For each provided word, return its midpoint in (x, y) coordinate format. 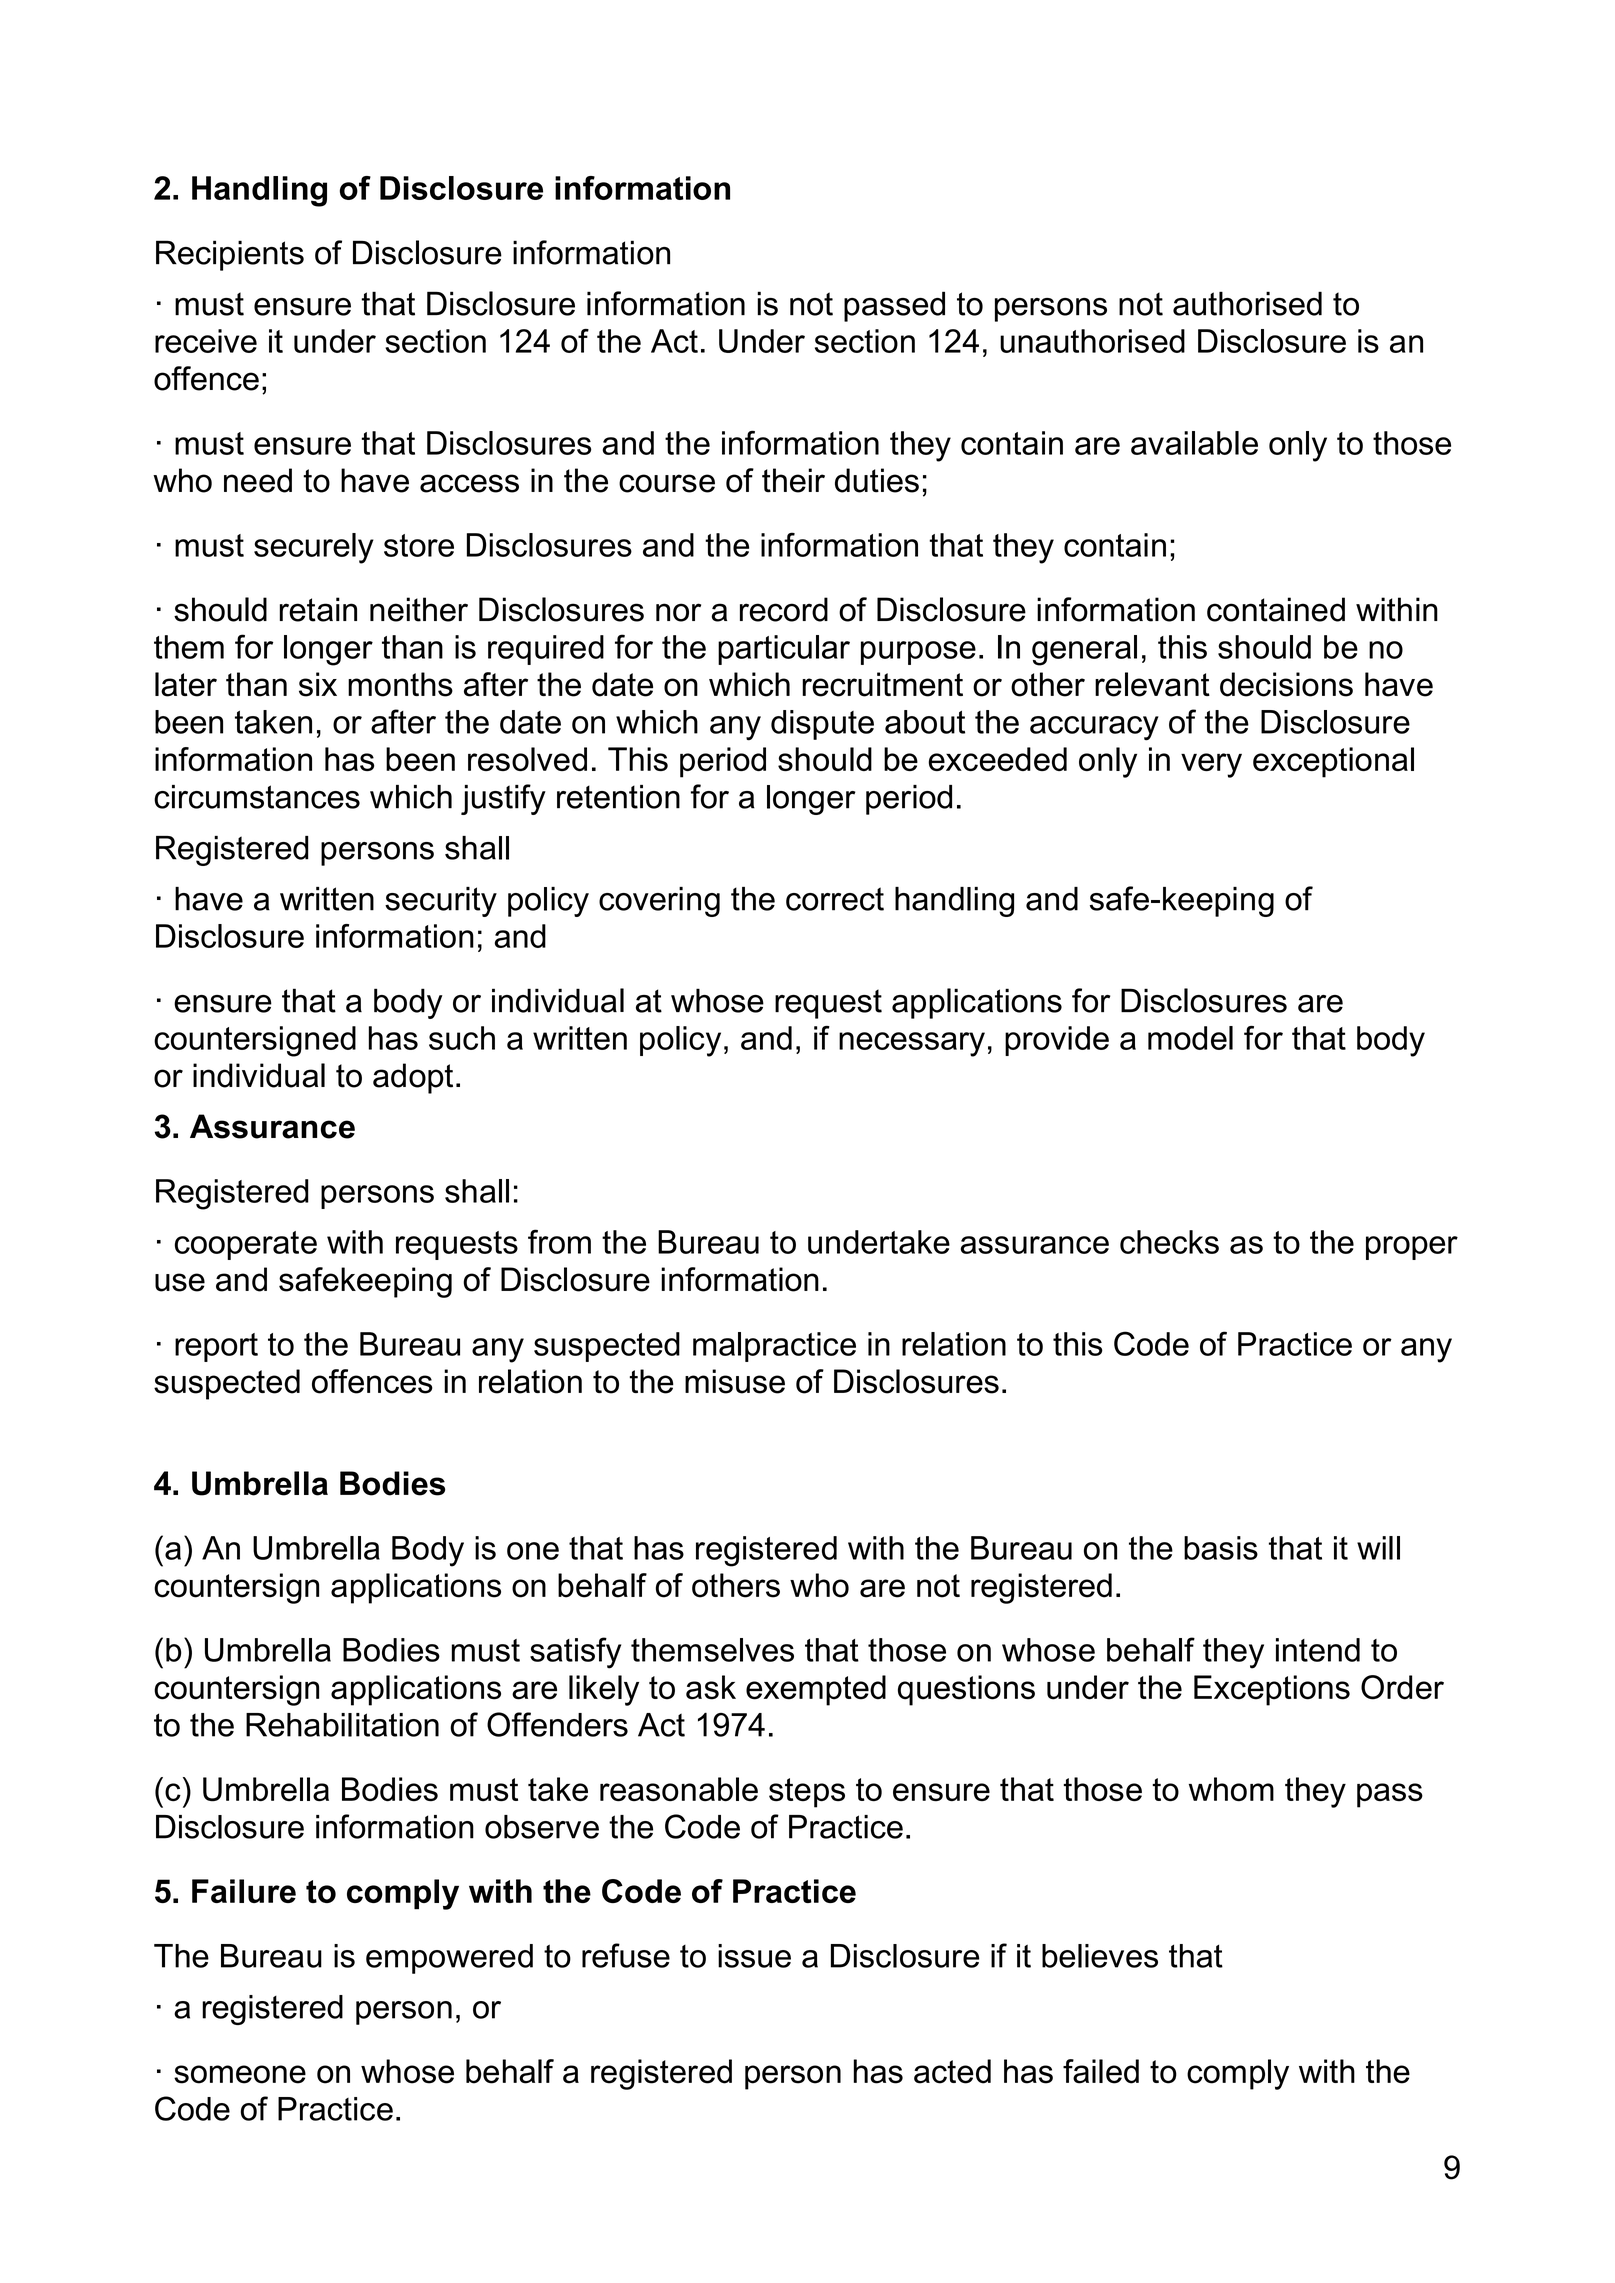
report (216, 1347)
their (793, 480)
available (1194, 443)
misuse (735, 1381)
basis (1221, 1548)
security (441, 902)
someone (240, 2074)
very (1211, 765)
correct (835, 899)
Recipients (230, 255)
